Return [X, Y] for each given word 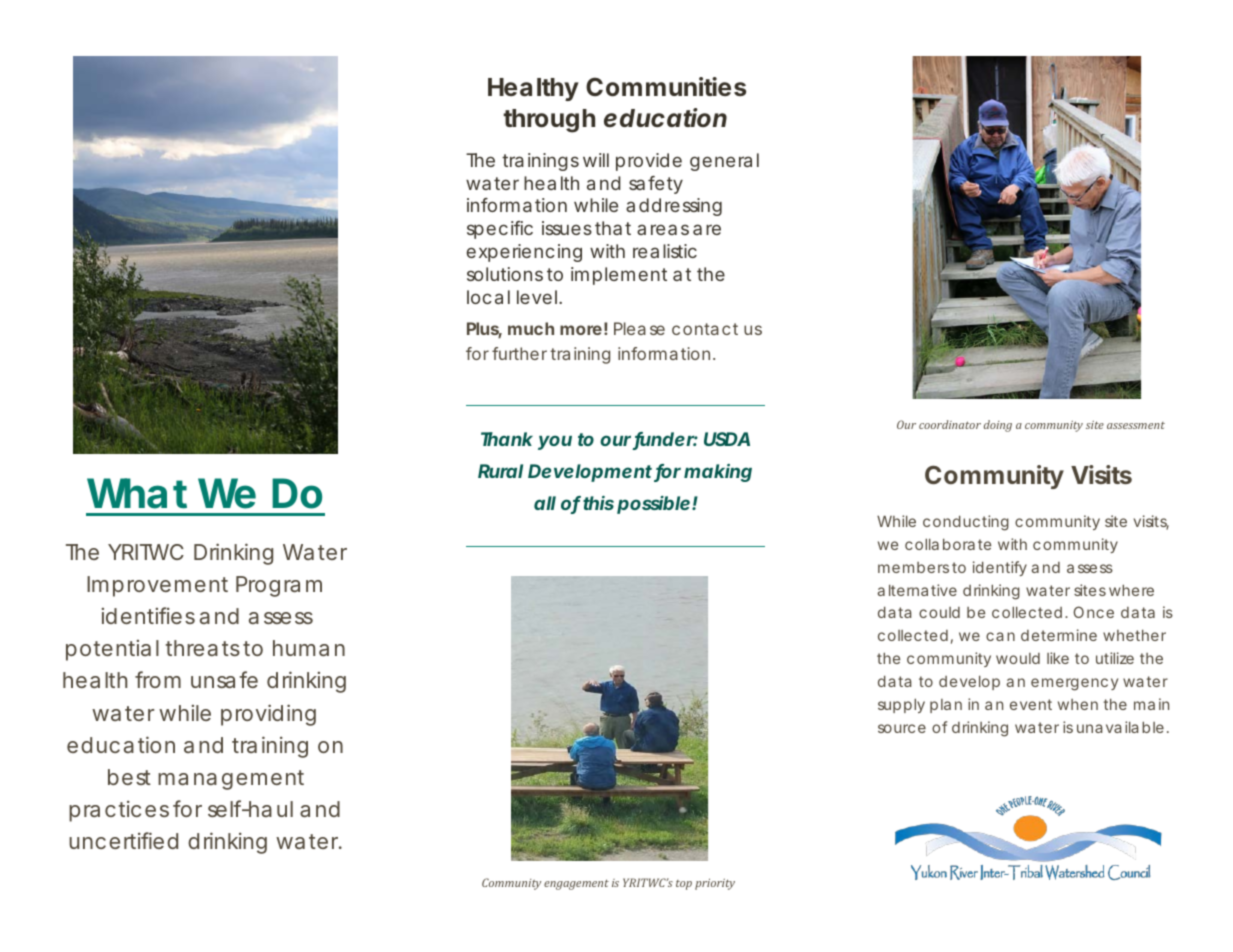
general [724, 162]
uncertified [123, 840]
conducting [966, 523]
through [549, 121]
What [137, 493]
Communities [666, 87]
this [598, 503]
